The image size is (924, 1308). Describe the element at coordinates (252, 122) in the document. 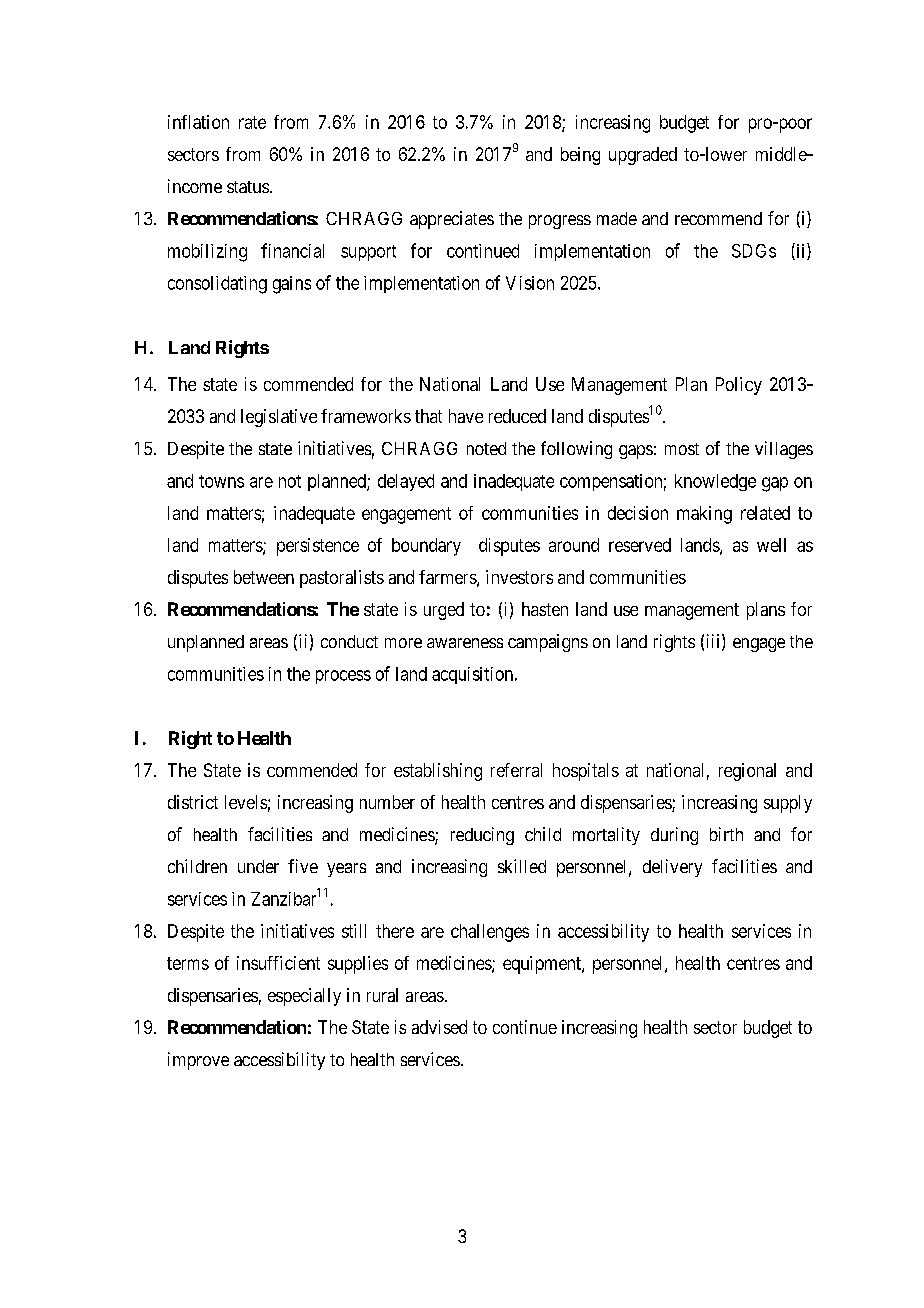

I see `rate` at that location.
